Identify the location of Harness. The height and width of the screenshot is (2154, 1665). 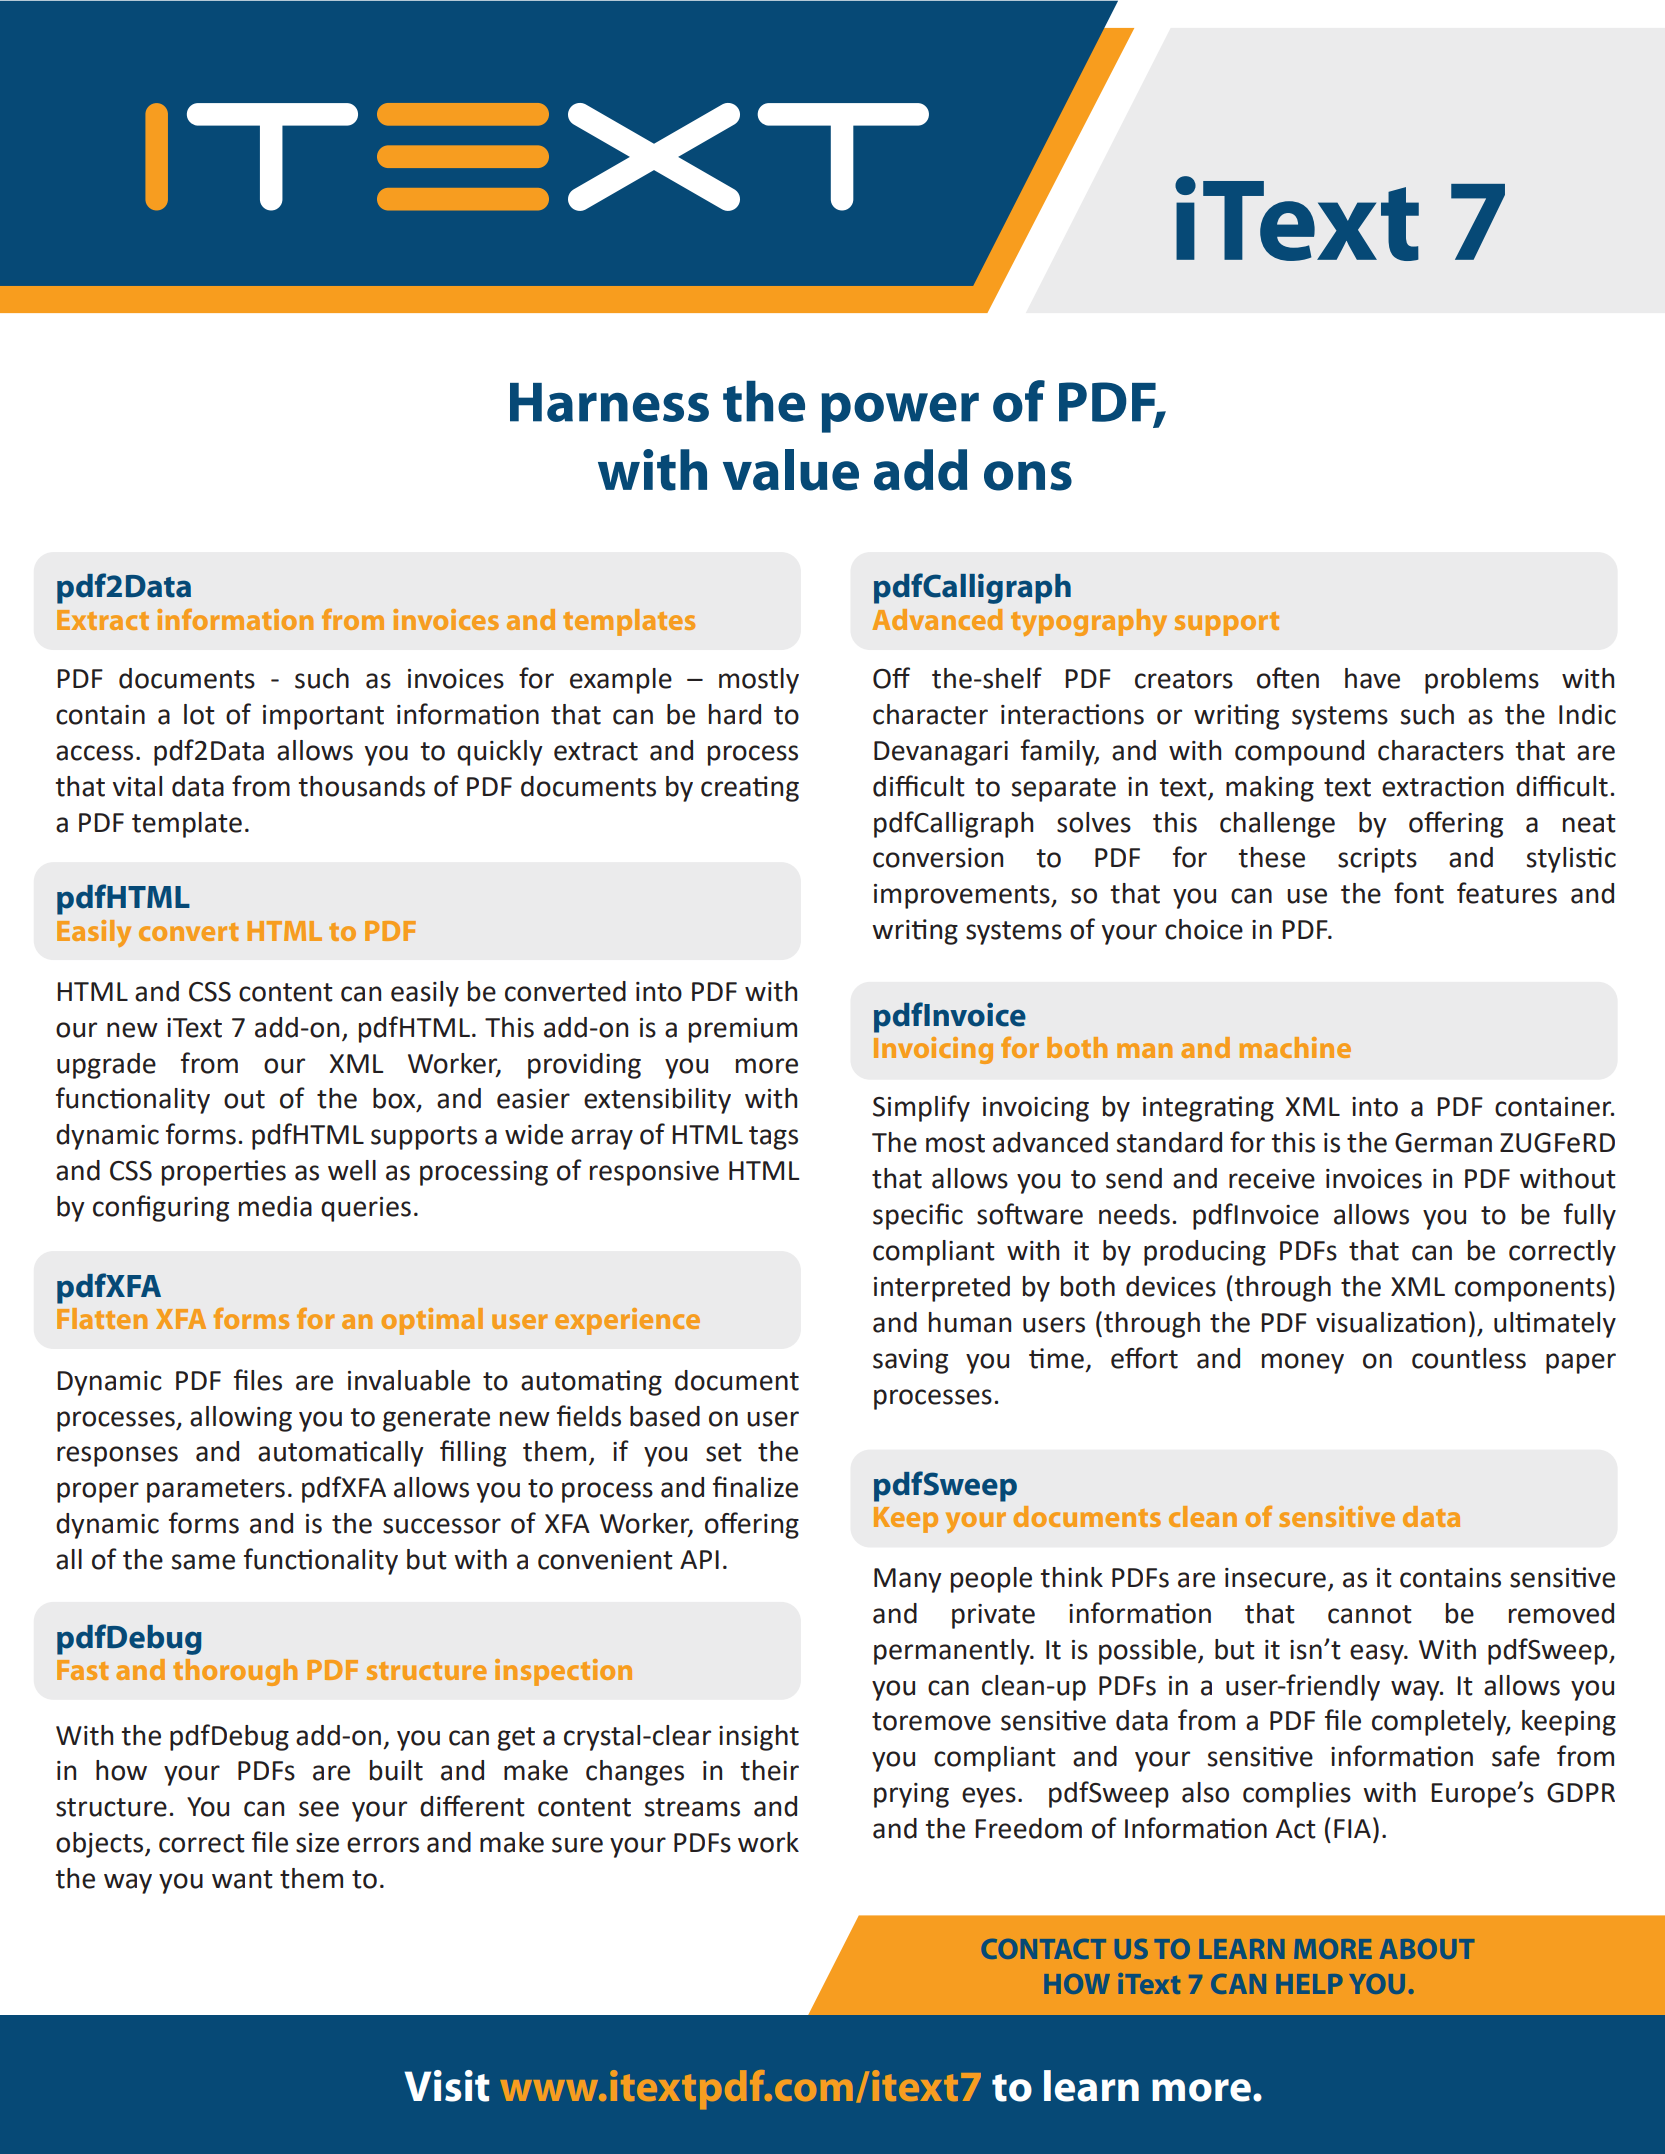
(609, 402).
